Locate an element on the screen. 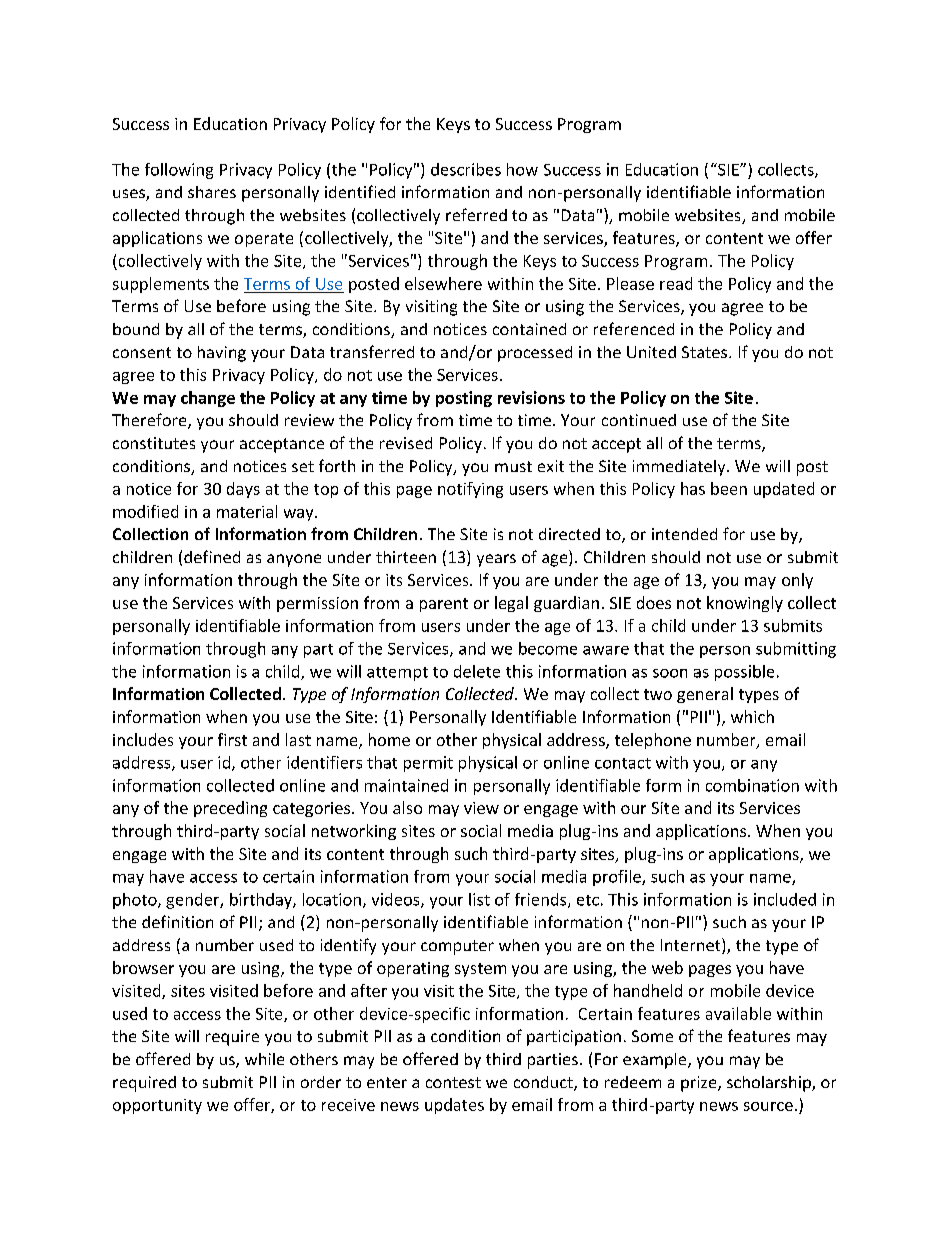 This screenshot has width=952, height=1233. shares is located at coordinates (212, 192).
